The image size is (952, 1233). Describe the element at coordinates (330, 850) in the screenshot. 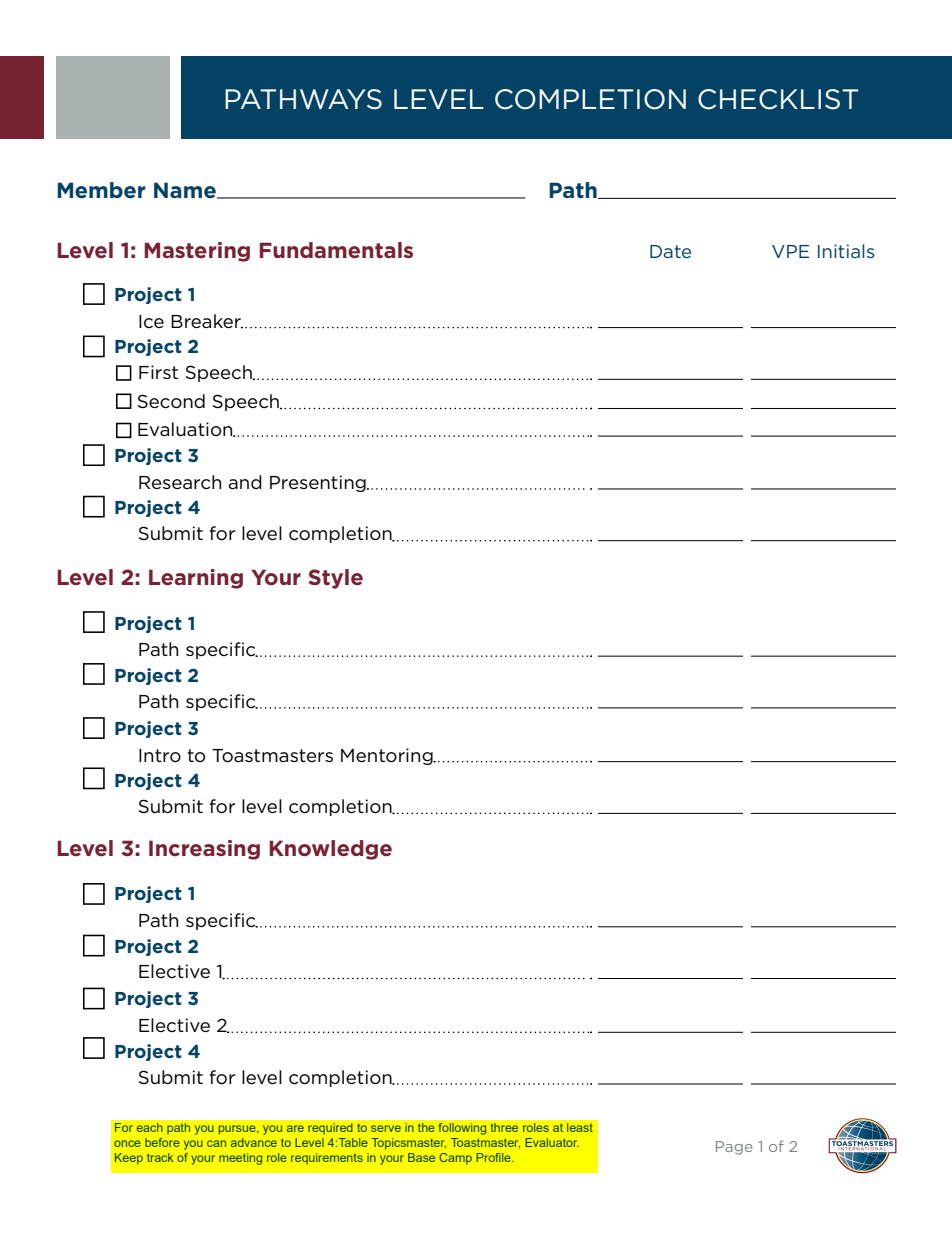

I see `Knowledge` at that location.
